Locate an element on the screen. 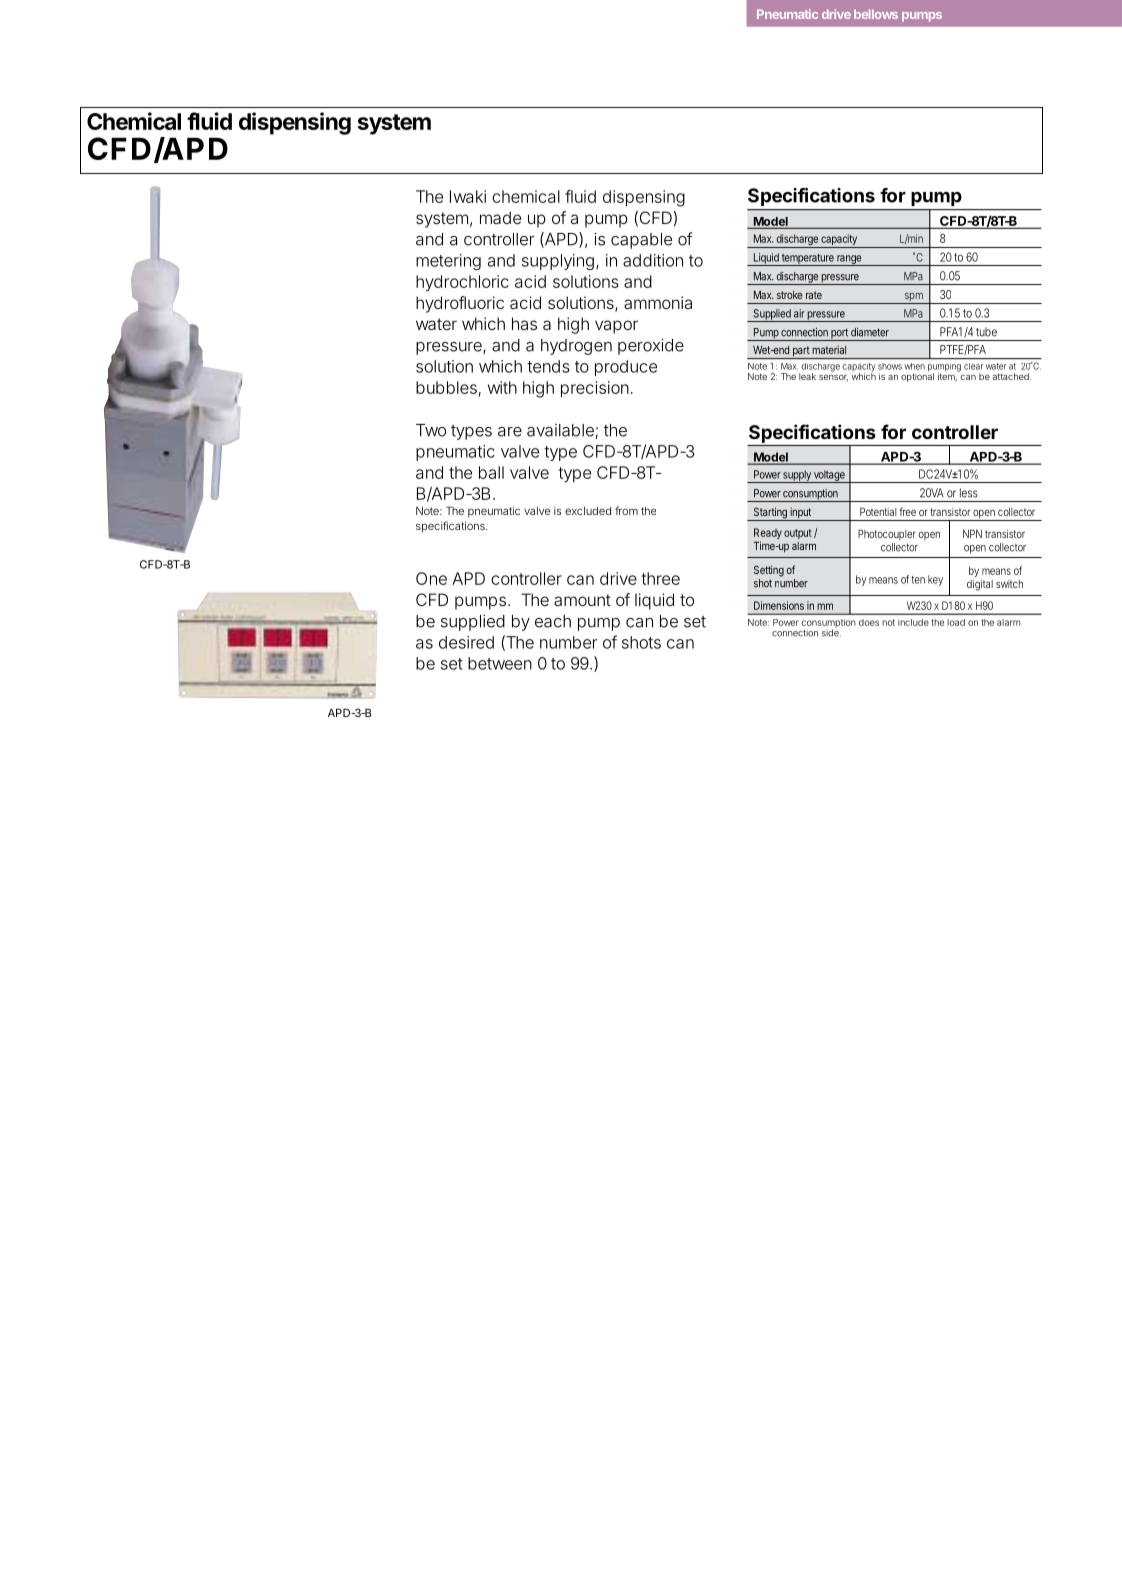  Iwaki is located at coordinates (468, 196).
